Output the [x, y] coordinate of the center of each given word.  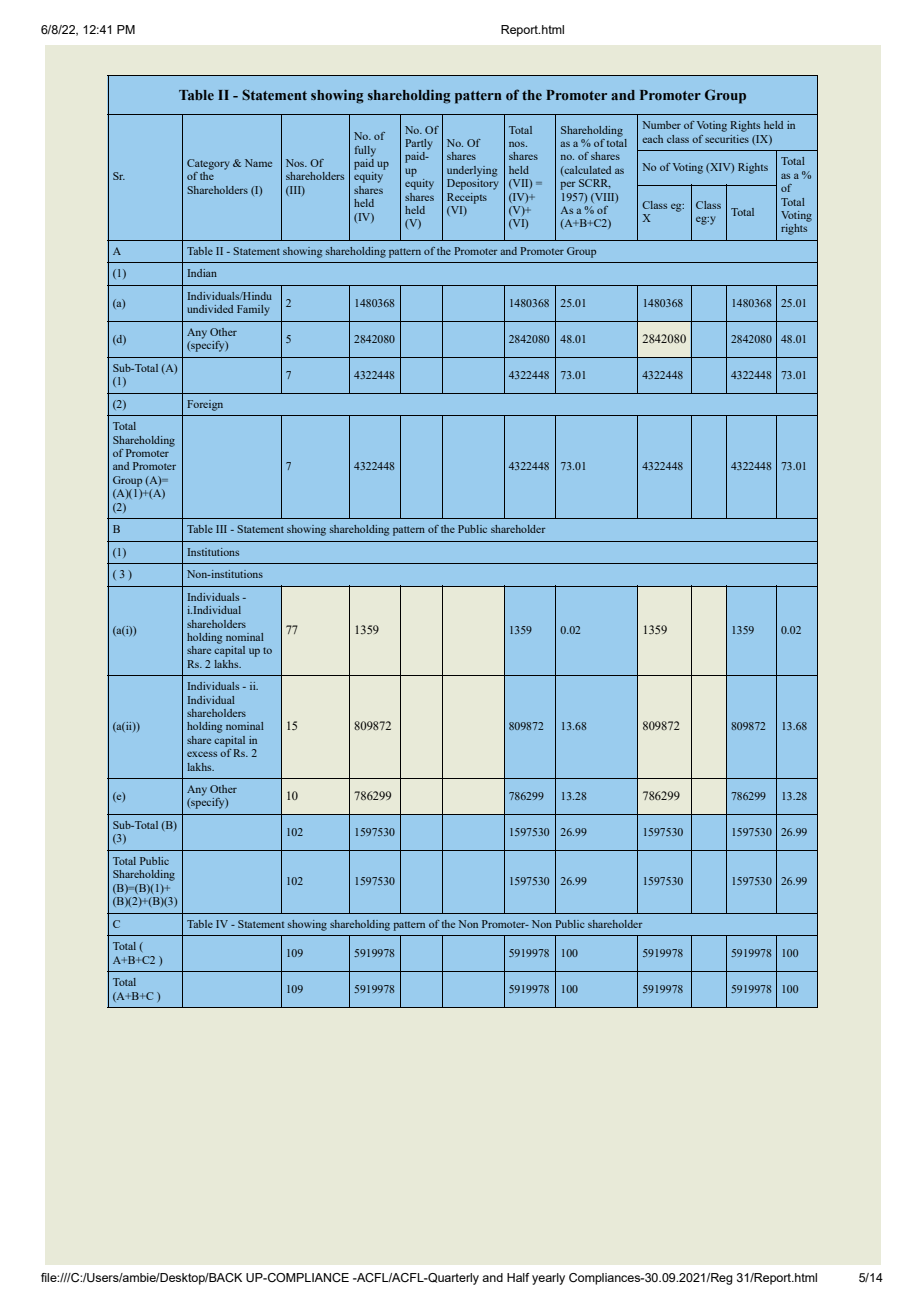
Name [258, 163]
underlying [472, 171]
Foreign [205, 405]
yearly [548, 1279]
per [568, 185]
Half [518, 1277]
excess [202, 754]
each [652, 139]
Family [253, 310]
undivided [210, 309]
